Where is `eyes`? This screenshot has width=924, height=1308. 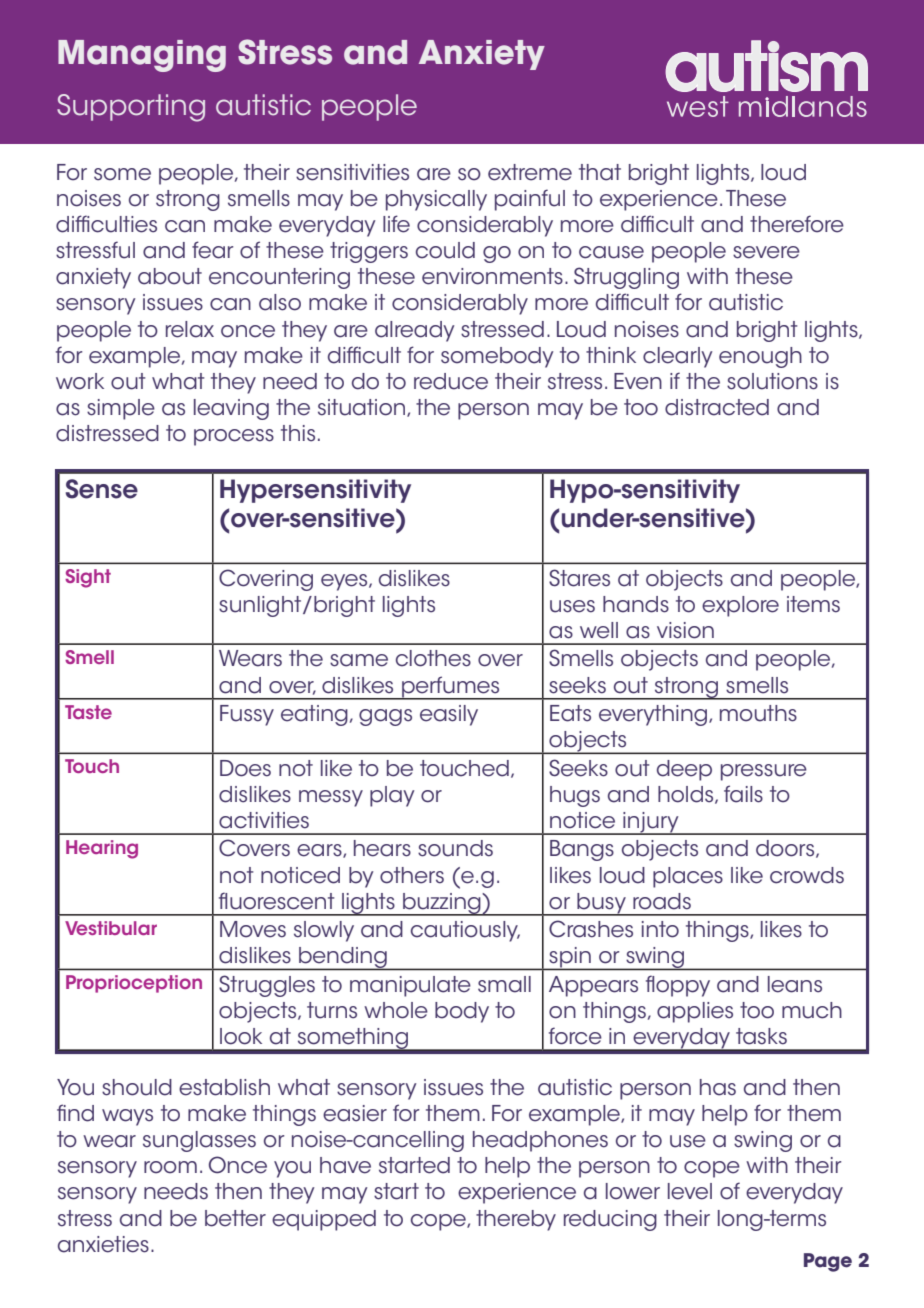
eyes is located at coordinates (345, 582).
